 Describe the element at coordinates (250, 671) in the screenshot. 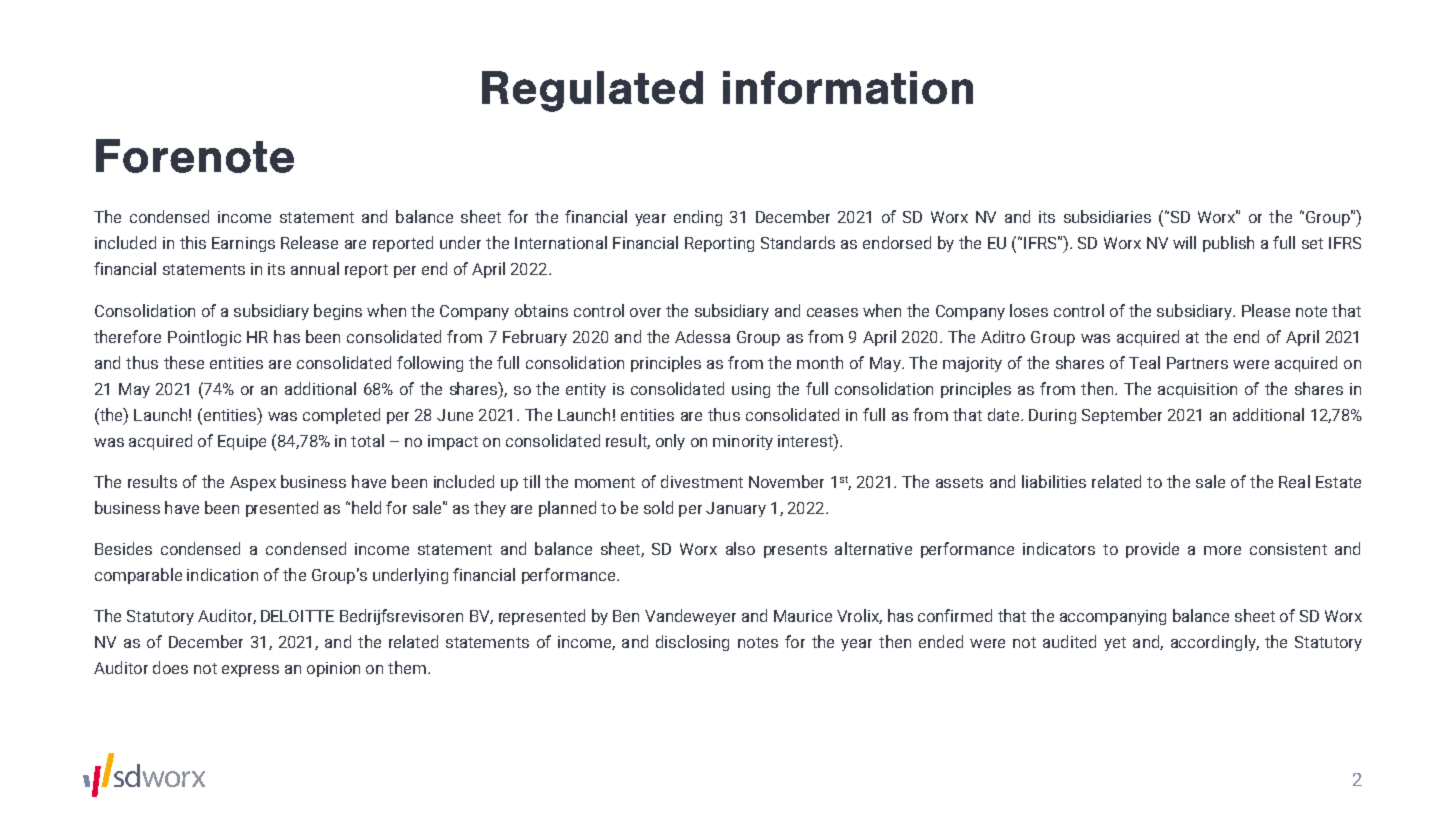

I see `express` at that location.
